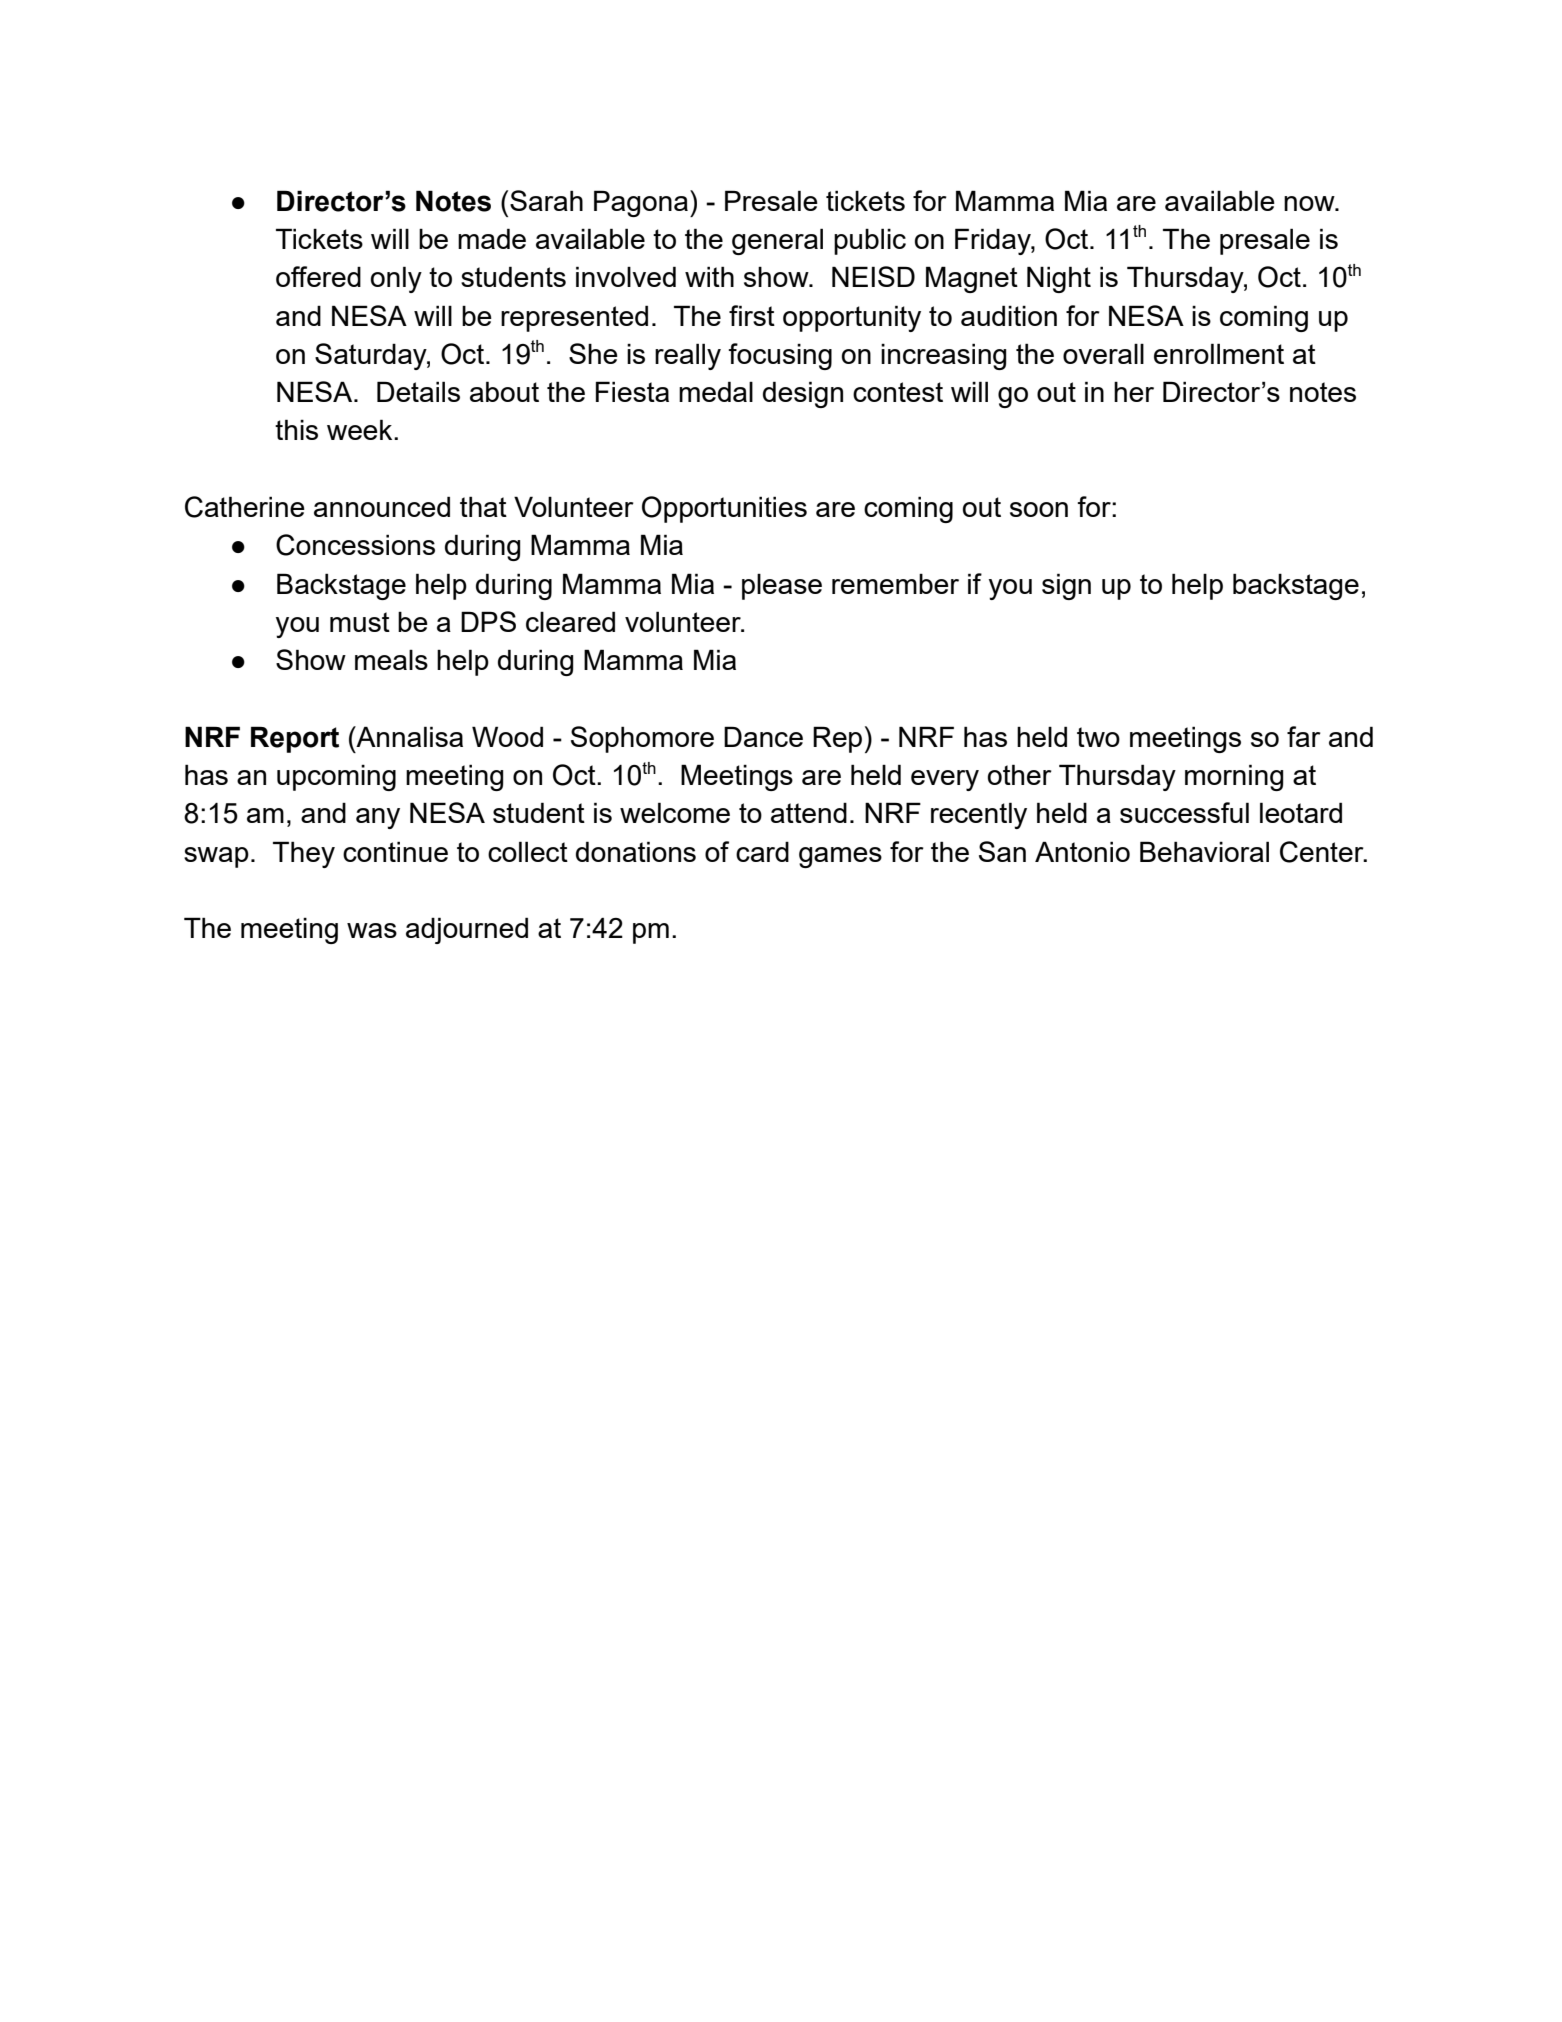 The width and height of the document is (1562, 2022). I want to click on was, so click(372, 930).
